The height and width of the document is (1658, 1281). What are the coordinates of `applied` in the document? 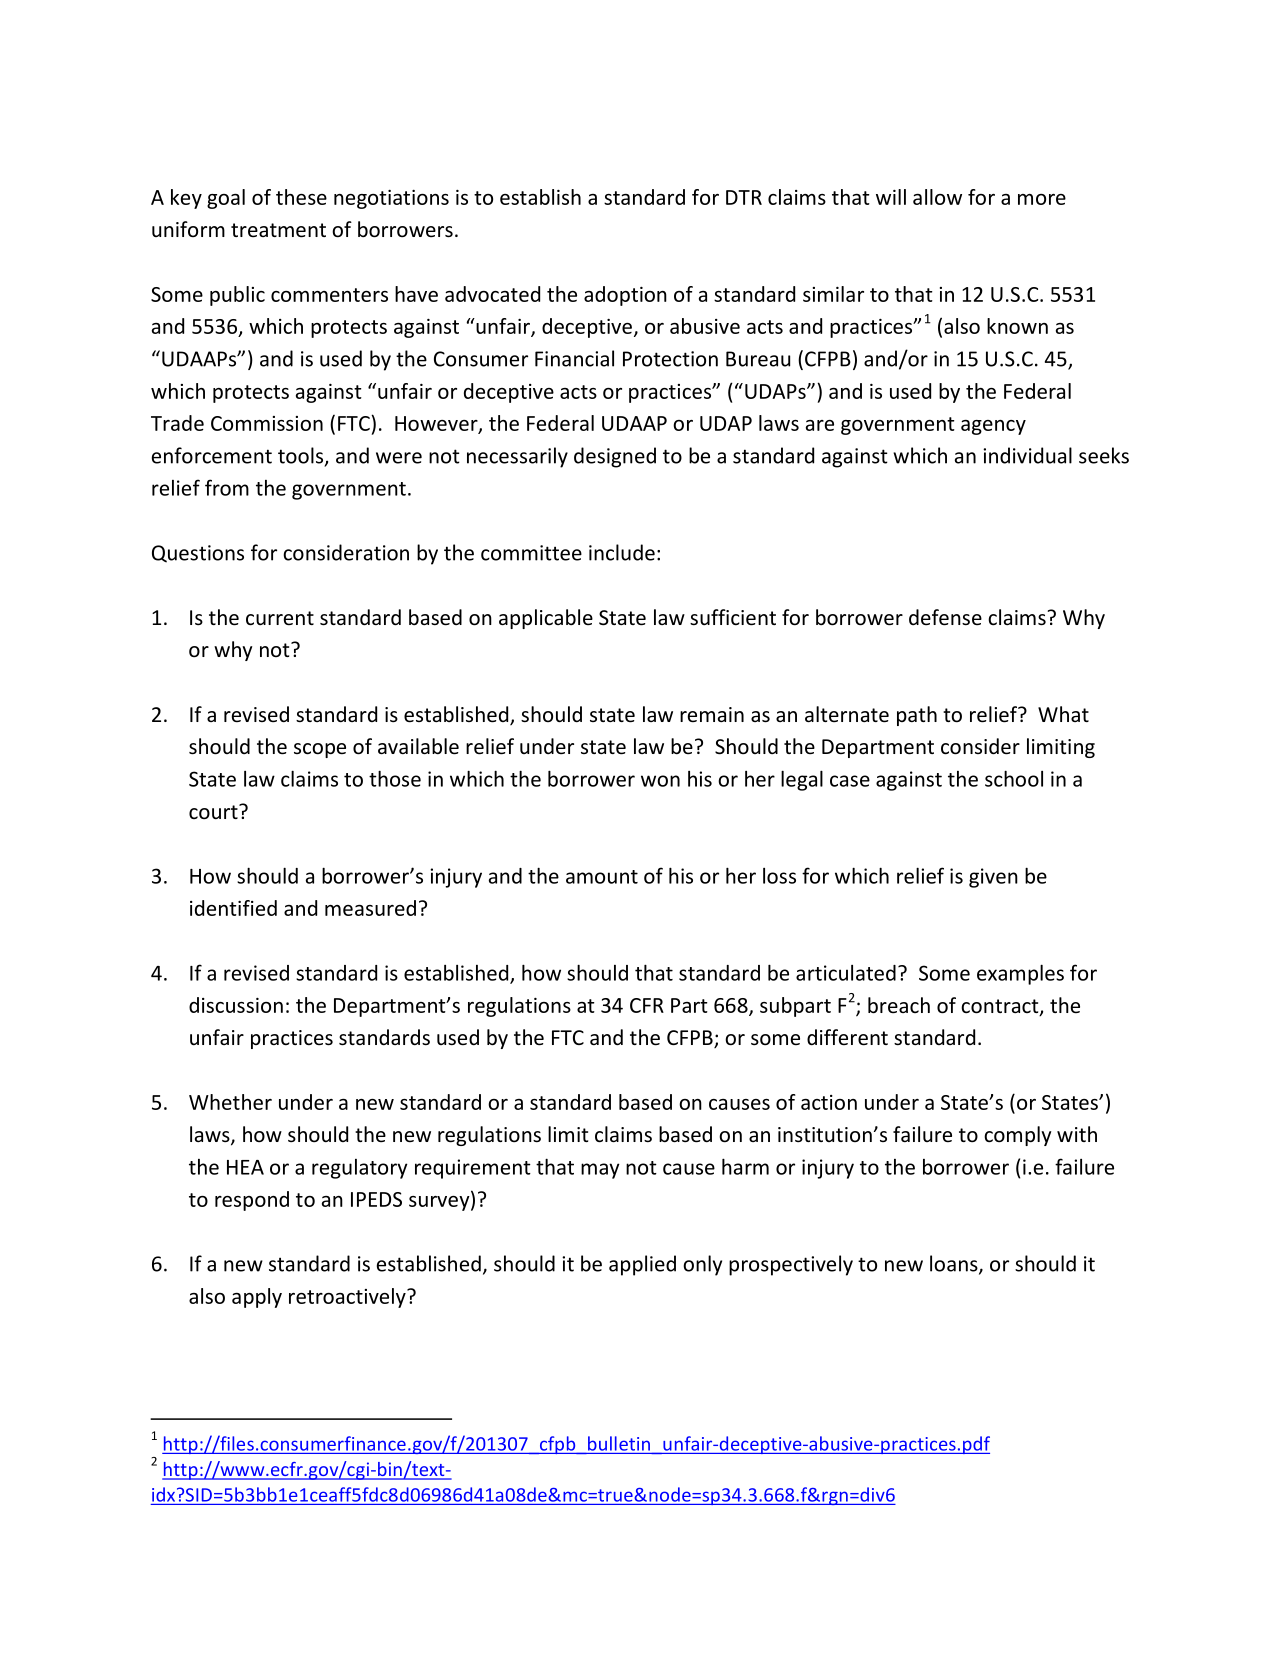 It's located at (642, 1265).
